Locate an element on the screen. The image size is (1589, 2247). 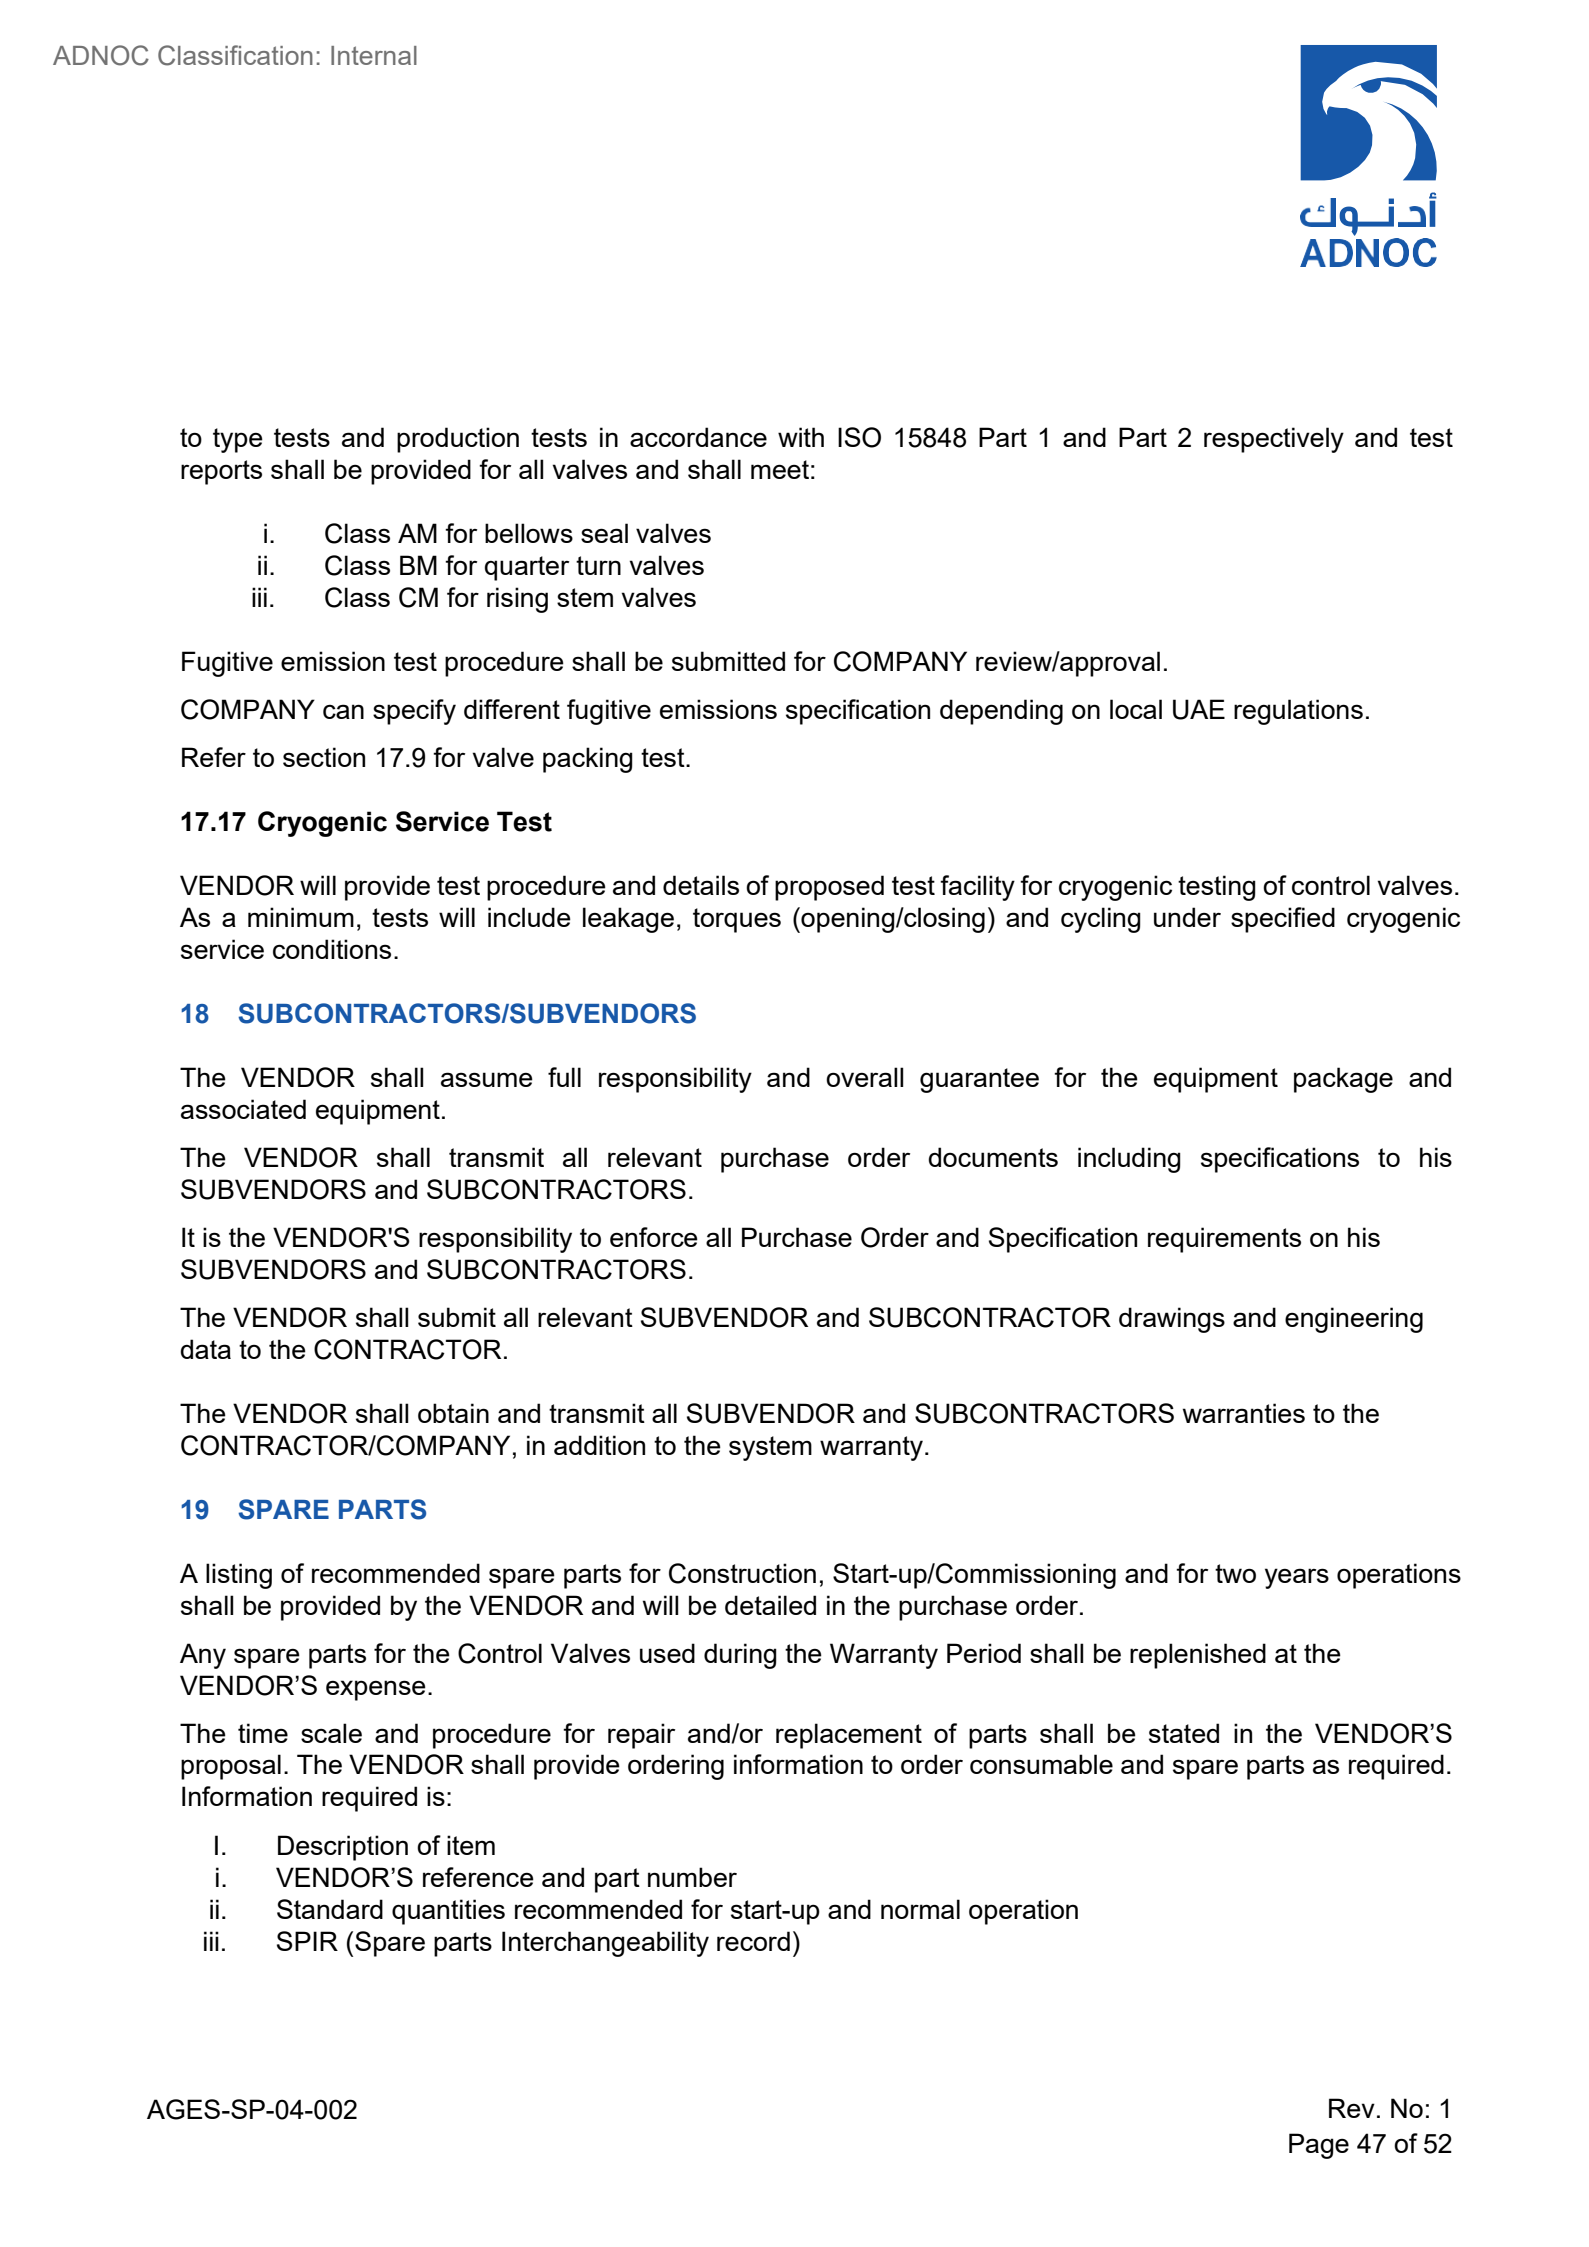
Internal is located at coordinates (374, 55).
